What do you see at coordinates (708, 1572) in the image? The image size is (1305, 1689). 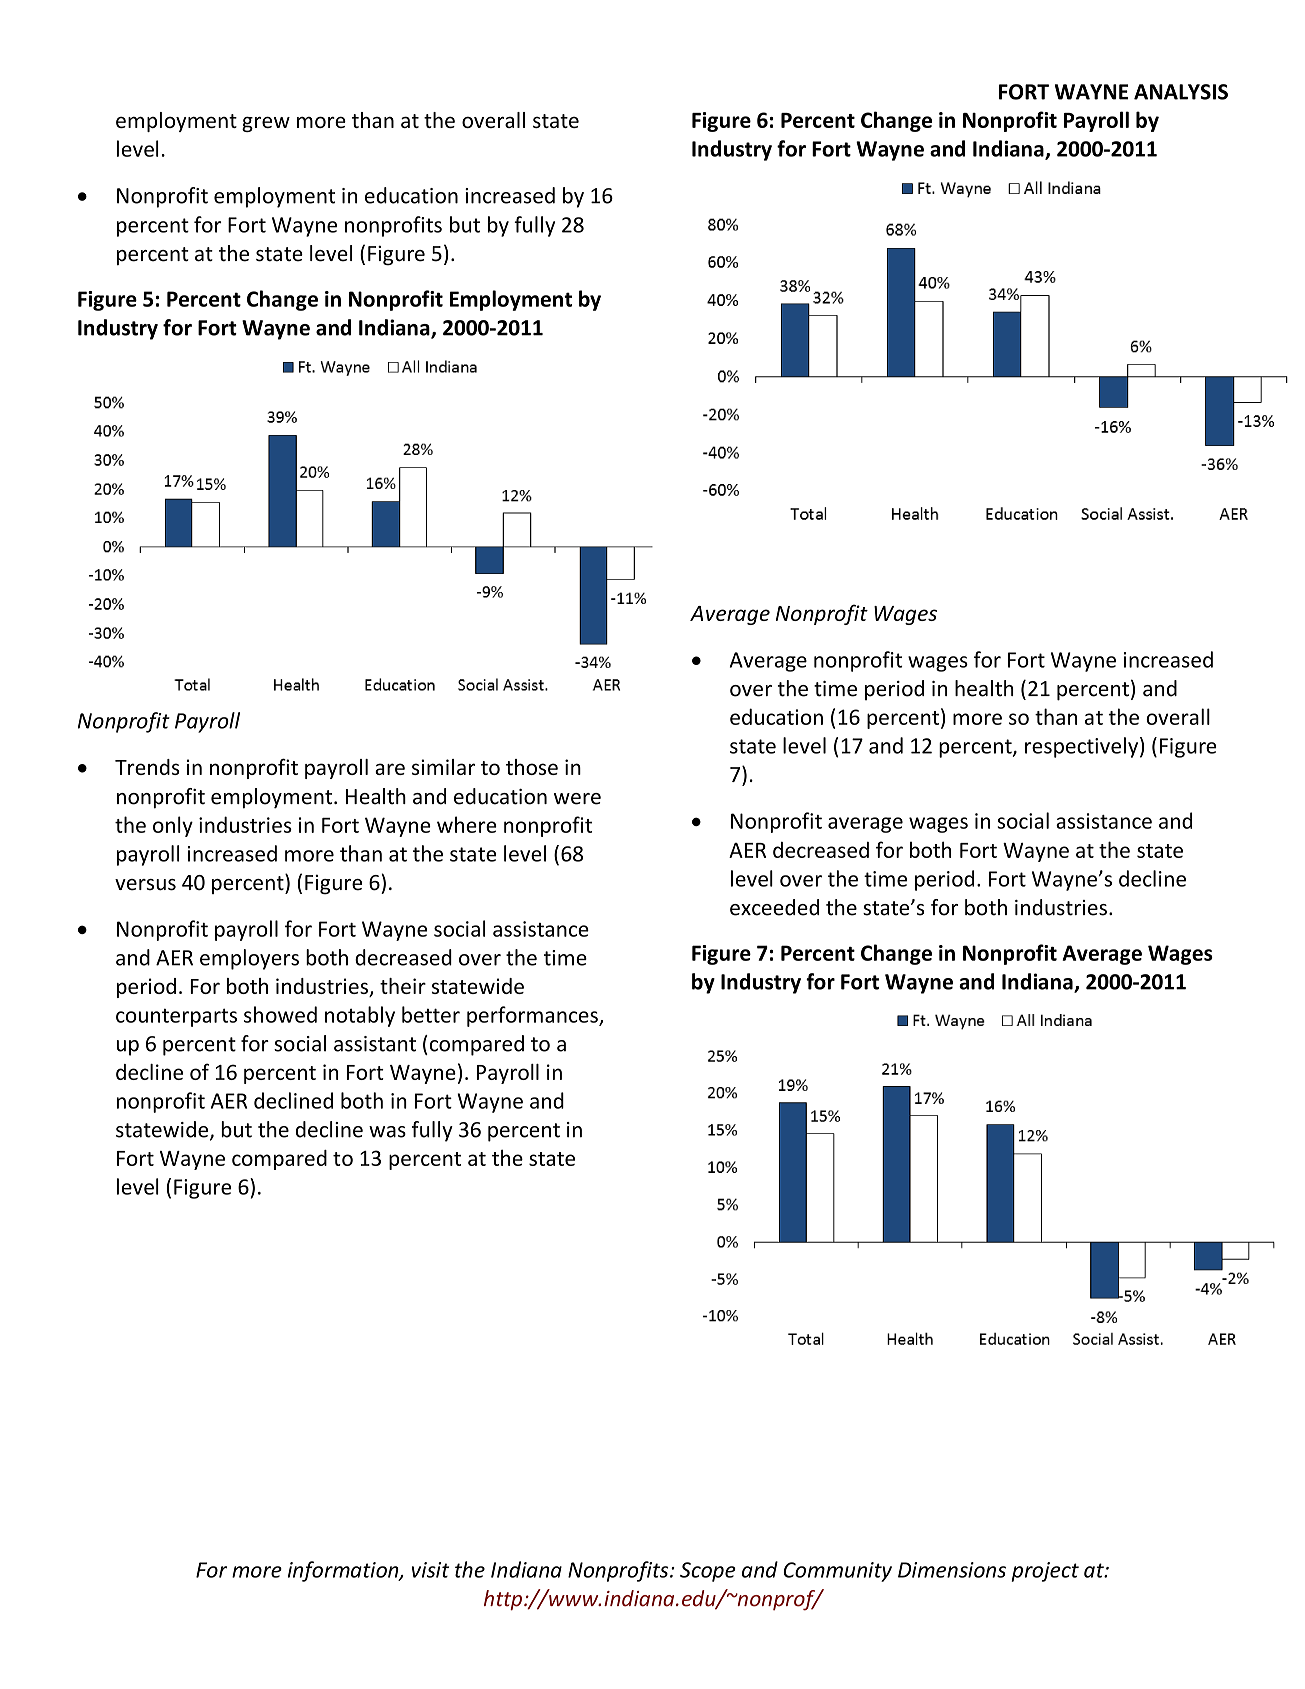 I see `Scope` at bounding box center [708, 1572].
